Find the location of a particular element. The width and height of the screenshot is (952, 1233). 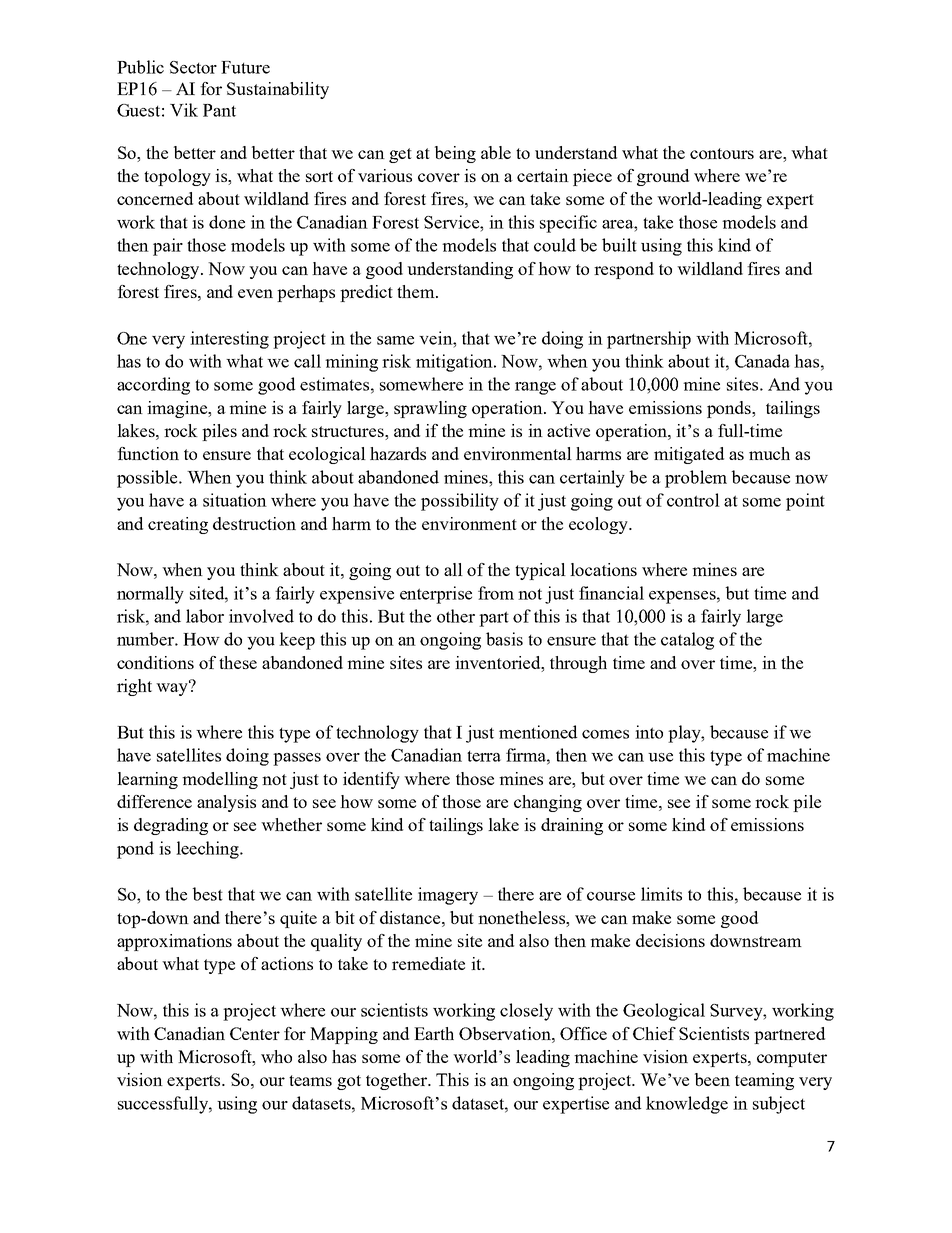

mitigation is located at coordinates (455, 363).
